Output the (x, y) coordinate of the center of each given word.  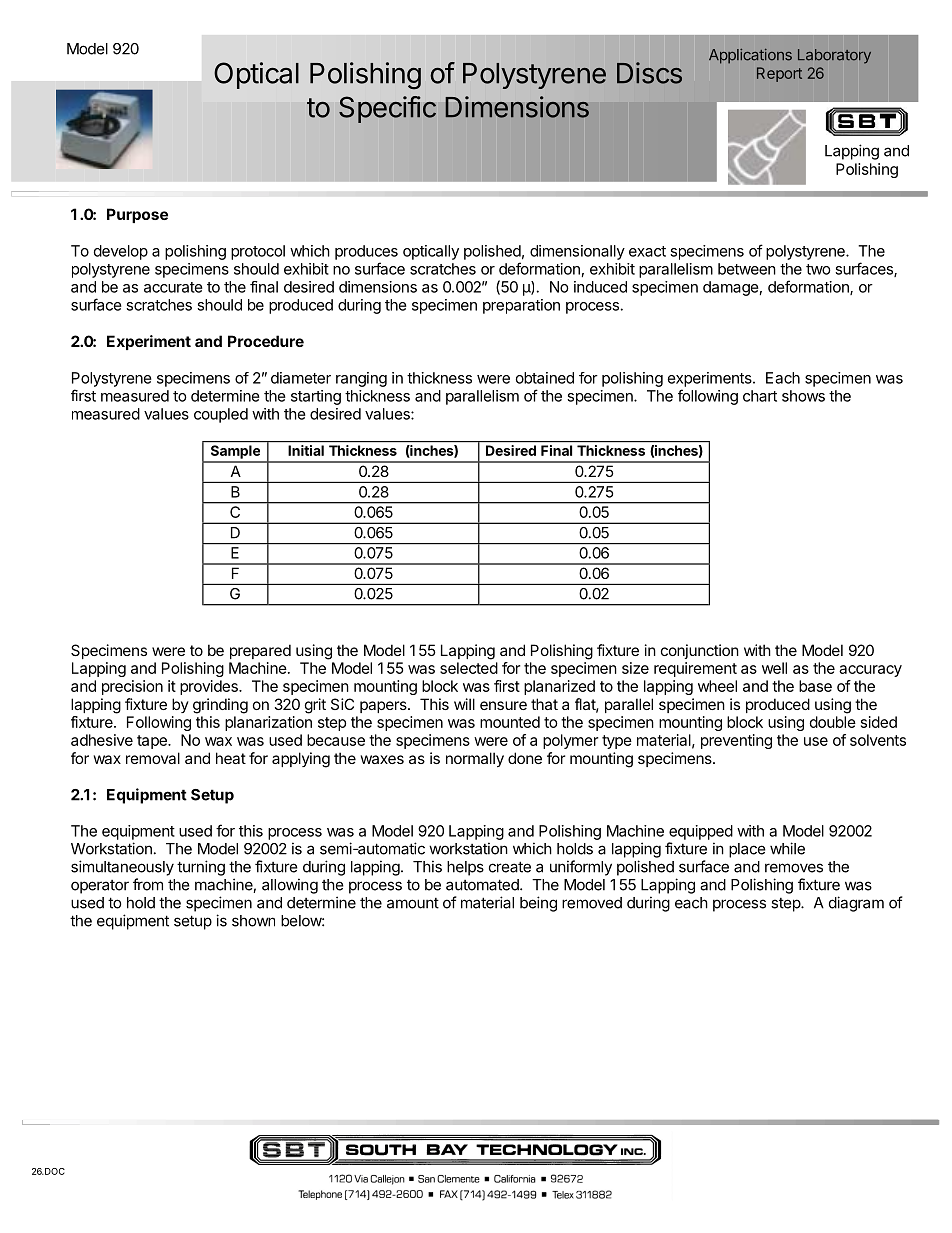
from (148, 884)
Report (779, 74)
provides (210, 687)
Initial (306, 450)
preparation (521, 306)
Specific (387, 109)
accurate (173, 287)
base (815, 686)
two (818, 269)
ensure (503, 705)
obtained (545, 378)
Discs (649, 73)
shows (803, 396)
